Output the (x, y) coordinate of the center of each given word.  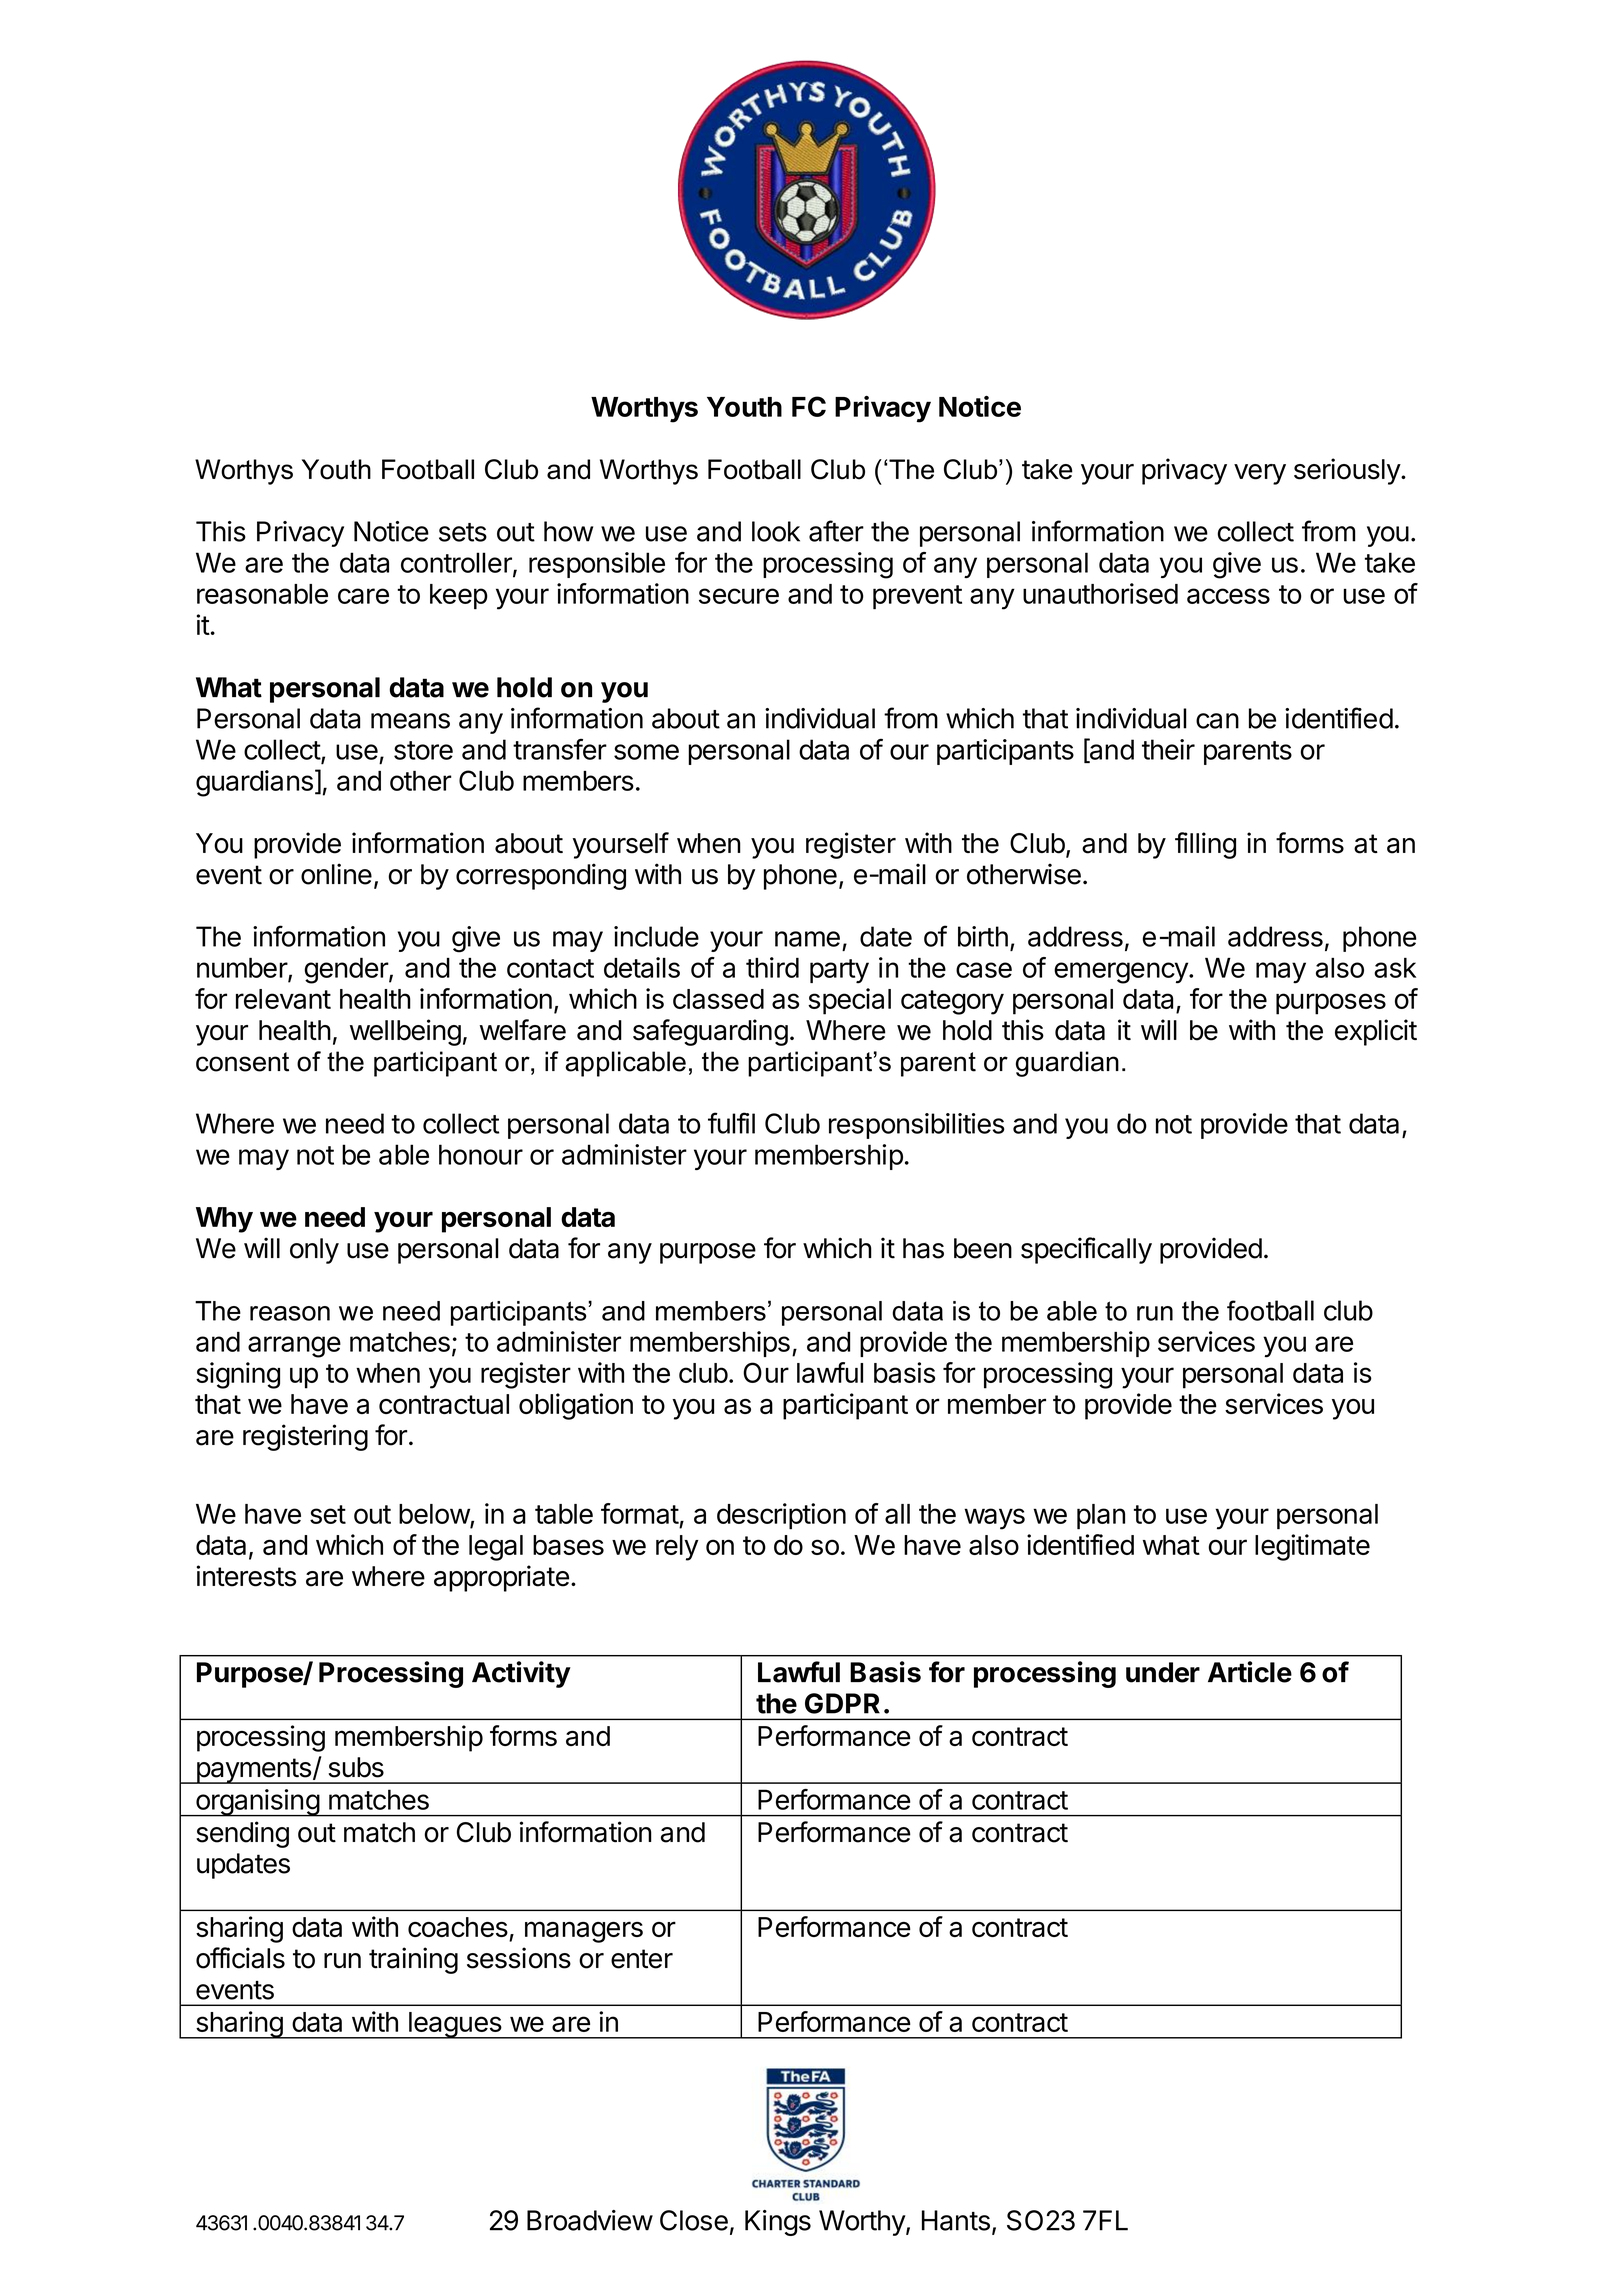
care (363, 596)
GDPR (842, 1703)
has (923, 1248)
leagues (454, 2025)
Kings (778, 2223)
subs (356, 1767)
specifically (1086, 1250)
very (1260, 474)
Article (1250, 1672)
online (336, 874)
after (836, 531)
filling (1205, 845)
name (807, 939)
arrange (294, 1347)
